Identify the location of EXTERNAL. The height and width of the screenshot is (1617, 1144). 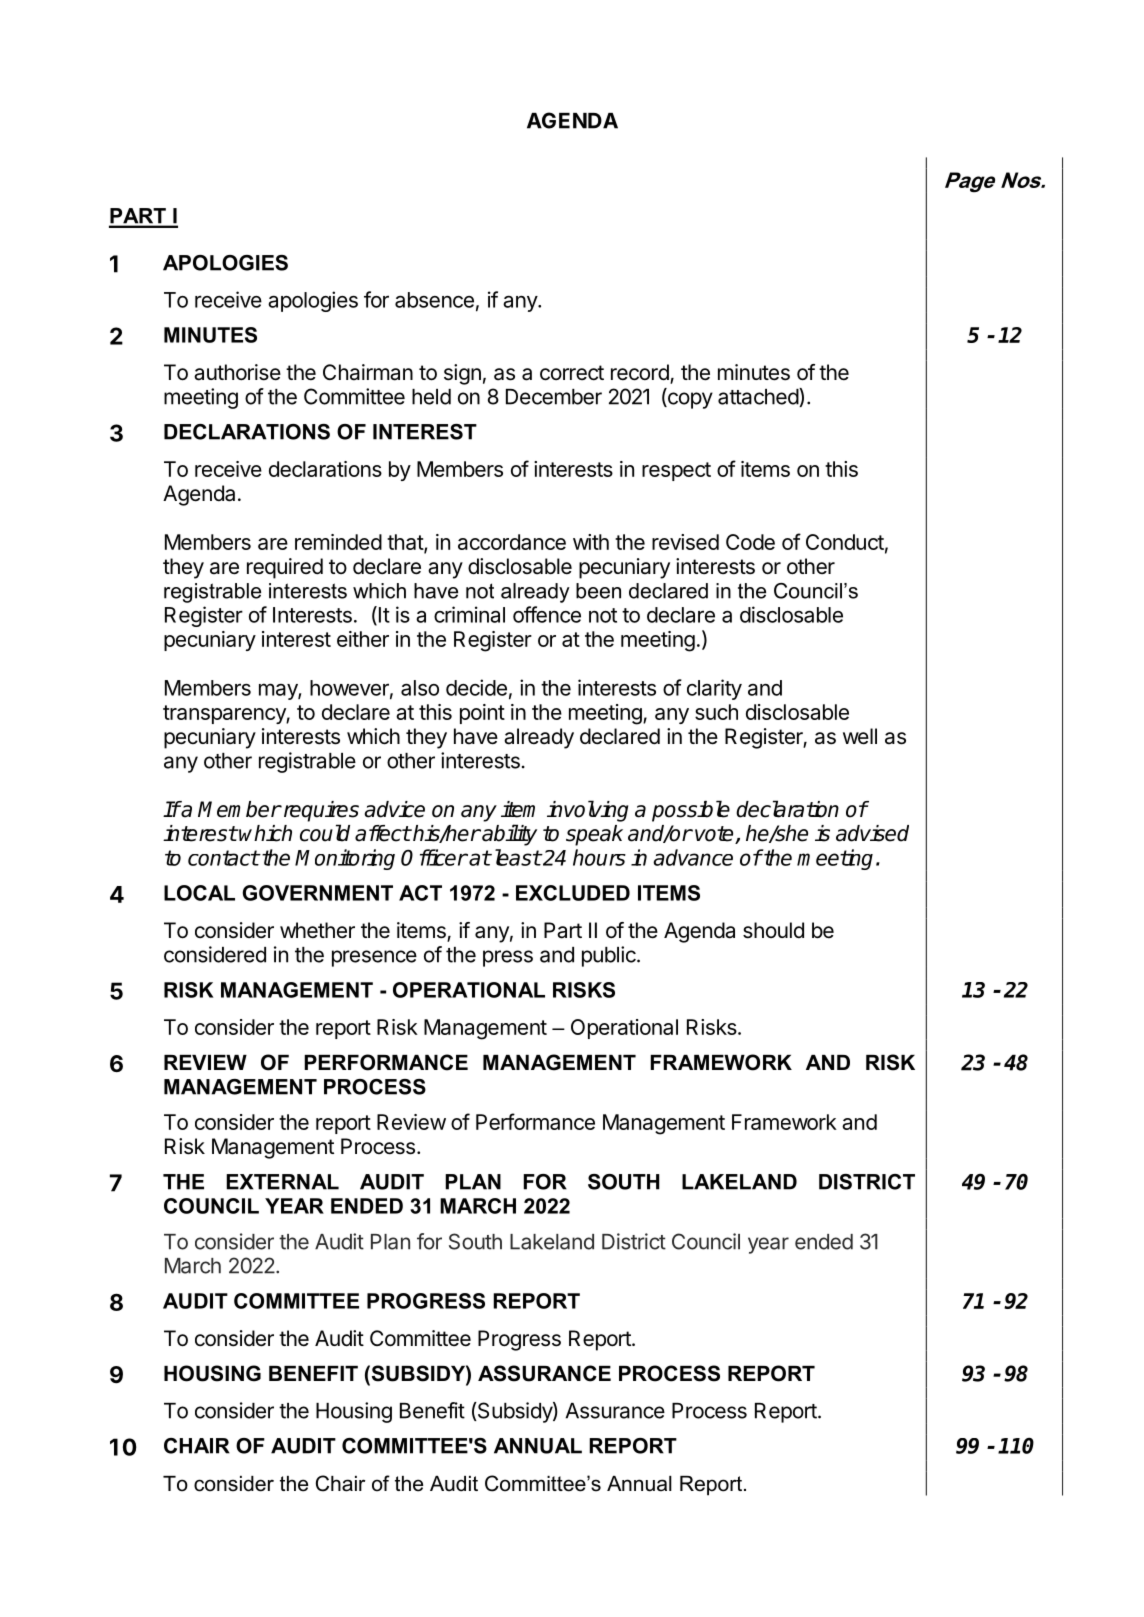
(282, 1182).
